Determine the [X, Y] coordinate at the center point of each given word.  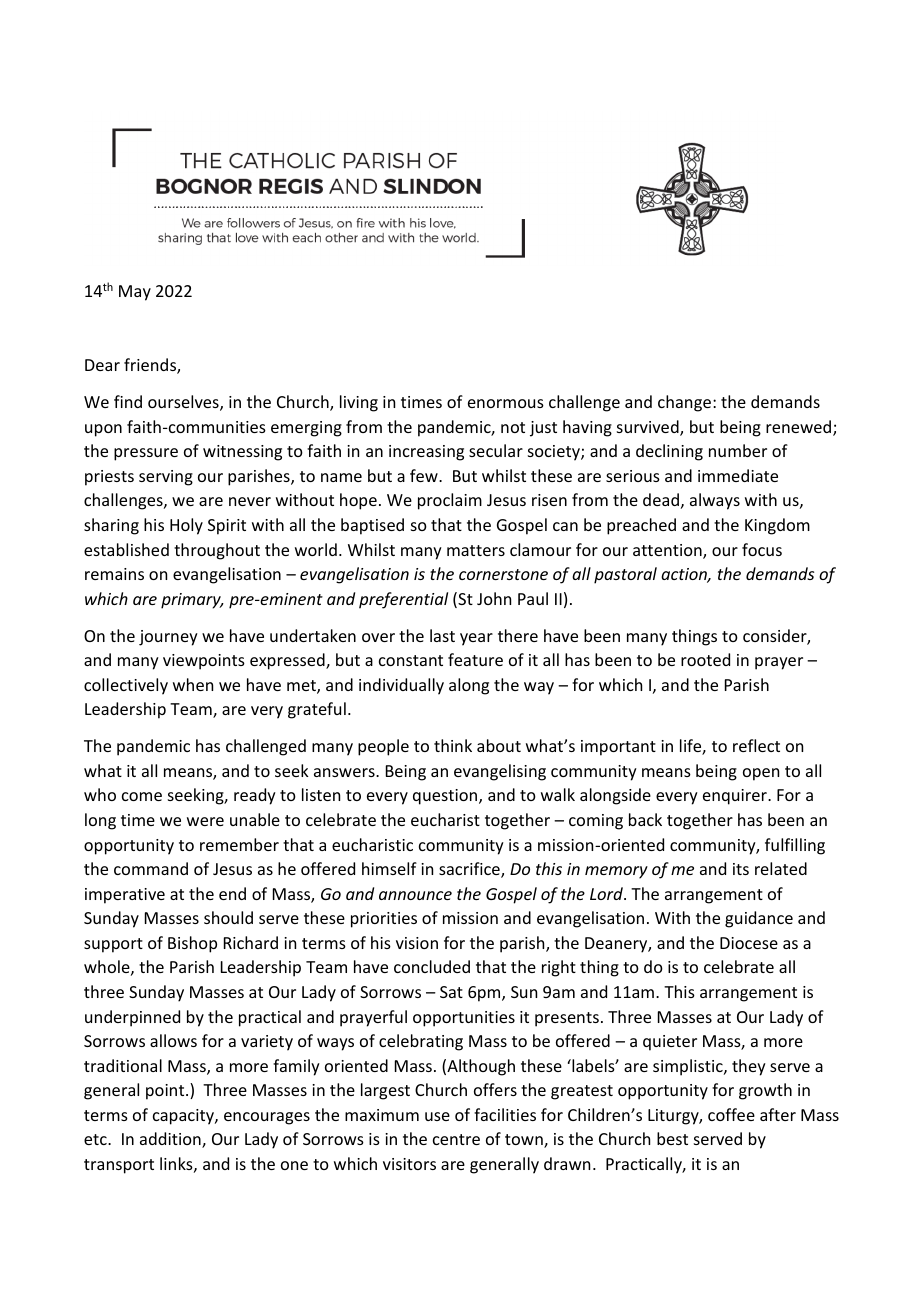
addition [171, 1140]
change [684, 403]
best [672, 1138]
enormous [506, 403]
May [135, 293]
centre [456, 1139]
